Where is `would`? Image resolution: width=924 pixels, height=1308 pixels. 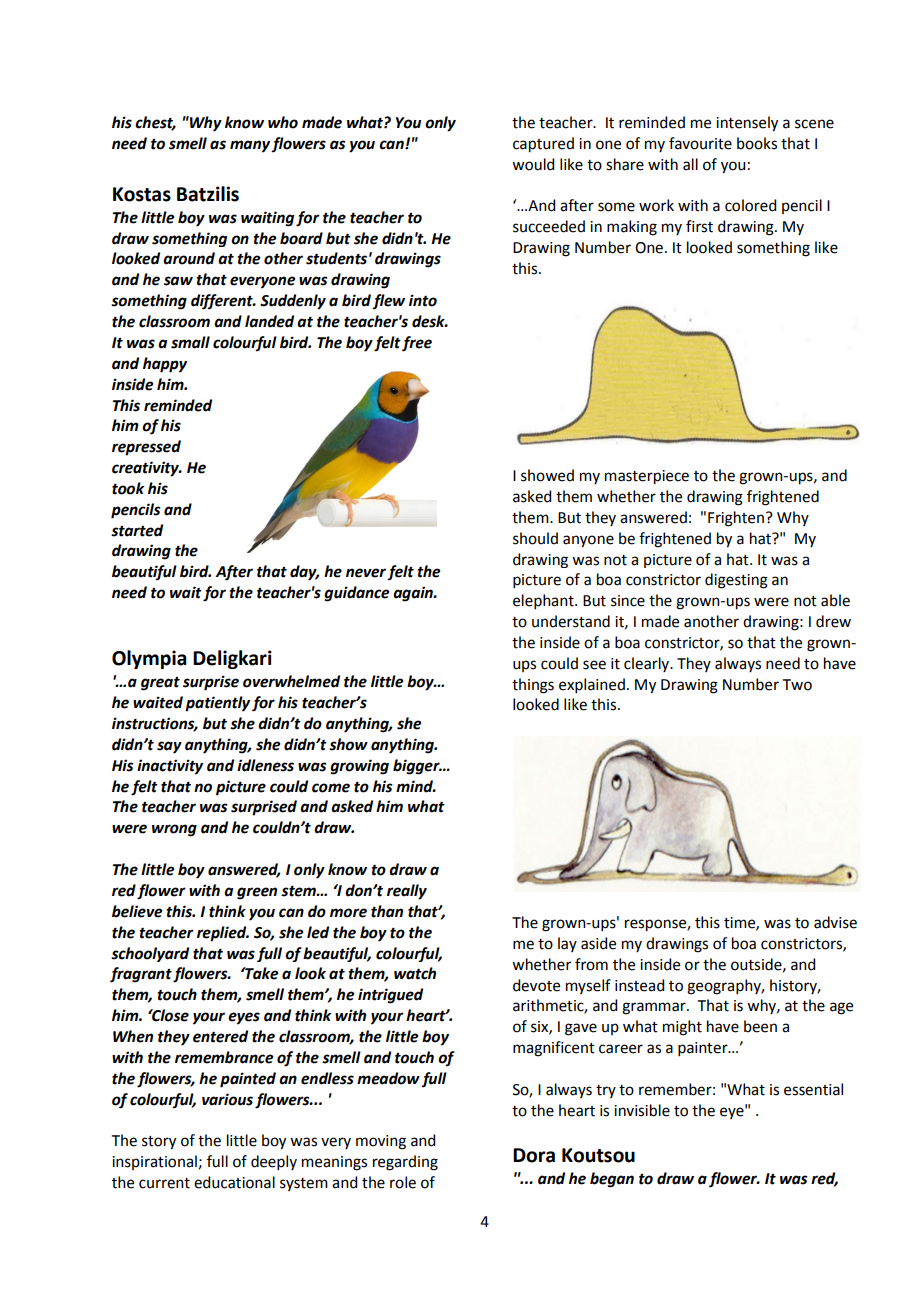 would is located at coordinates (533, 164).
